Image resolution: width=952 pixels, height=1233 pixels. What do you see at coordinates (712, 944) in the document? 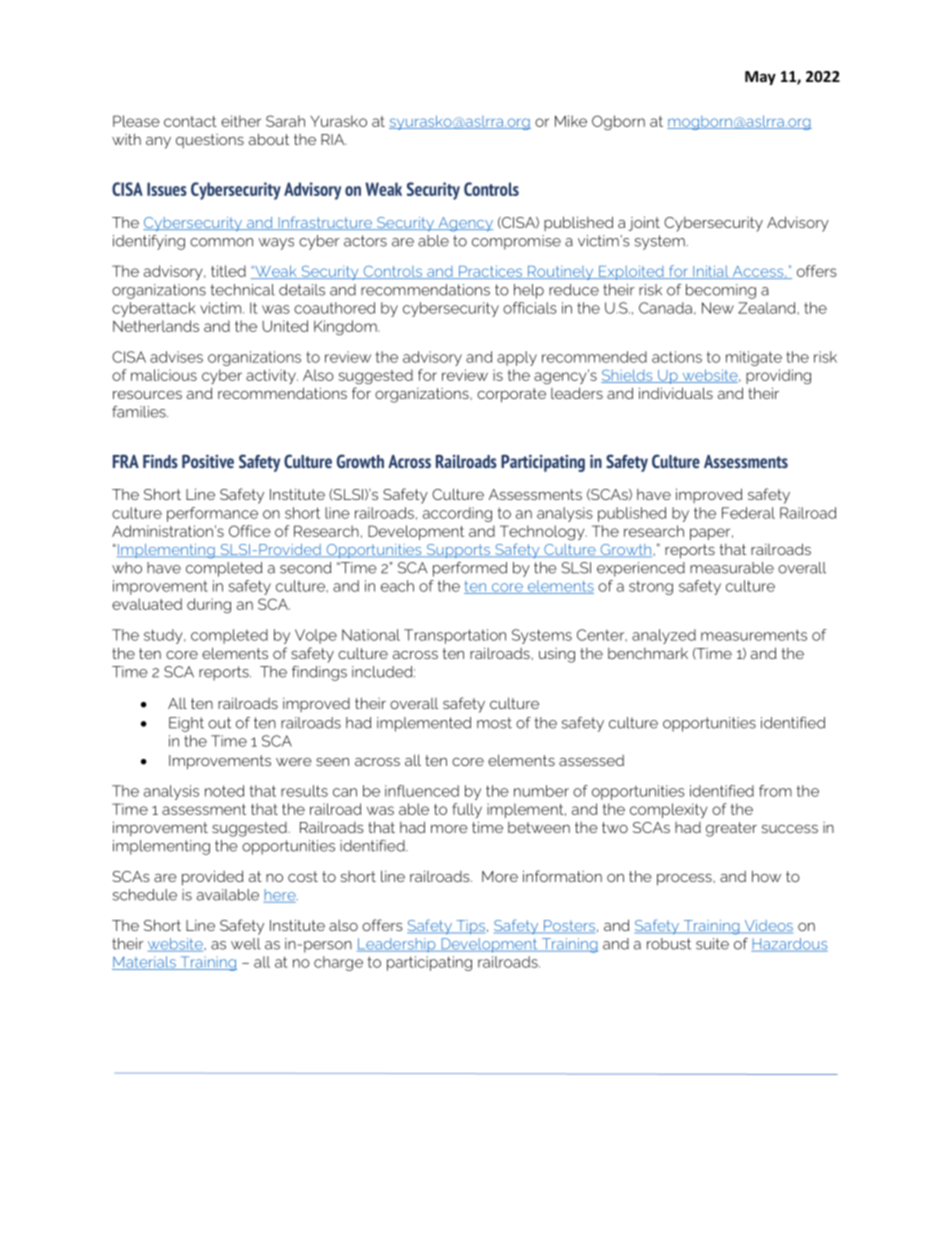
I see `suite` at bounding box center [712, 944].
